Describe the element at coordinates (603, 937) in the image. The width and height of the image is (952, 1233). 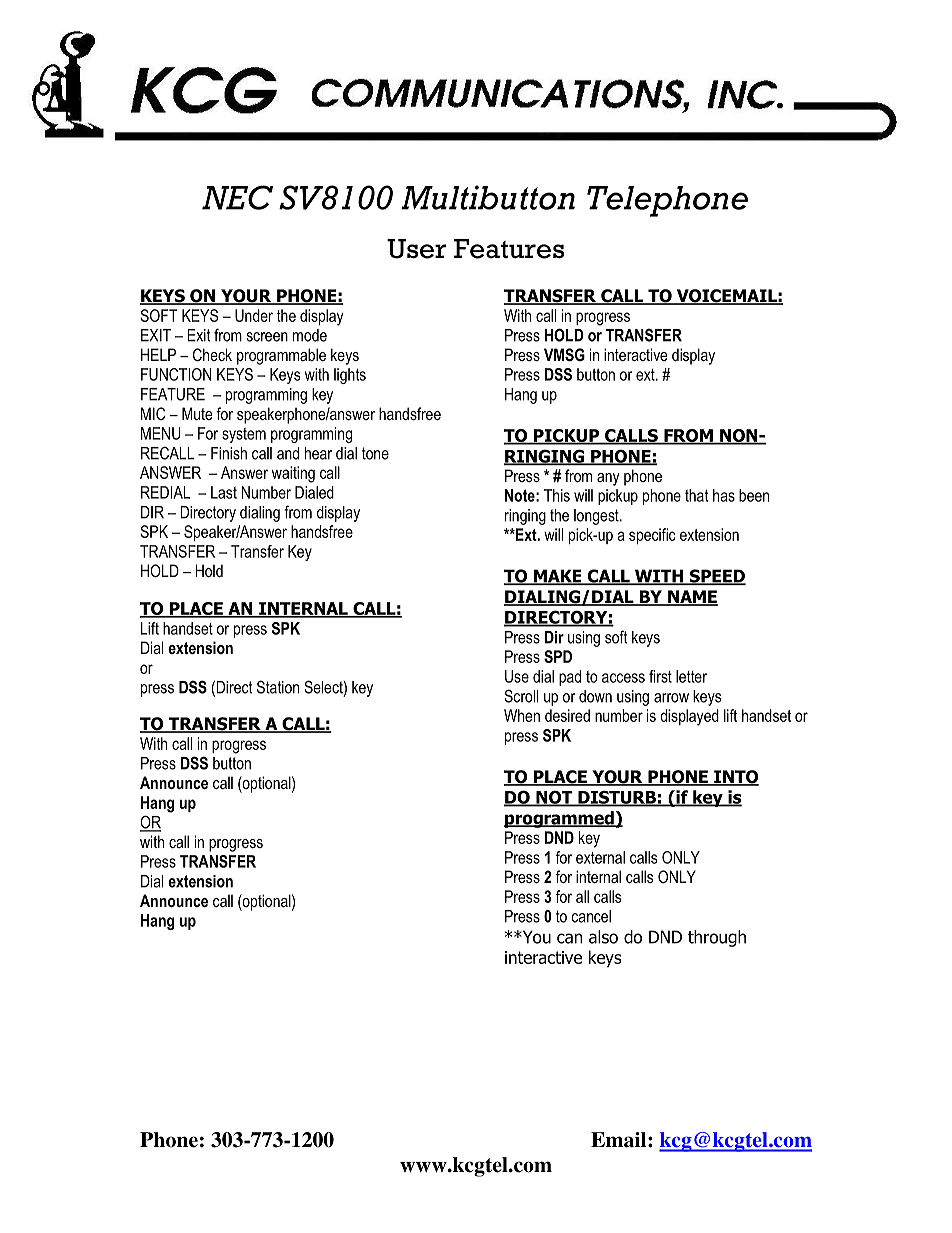
I see `also` at that location.
